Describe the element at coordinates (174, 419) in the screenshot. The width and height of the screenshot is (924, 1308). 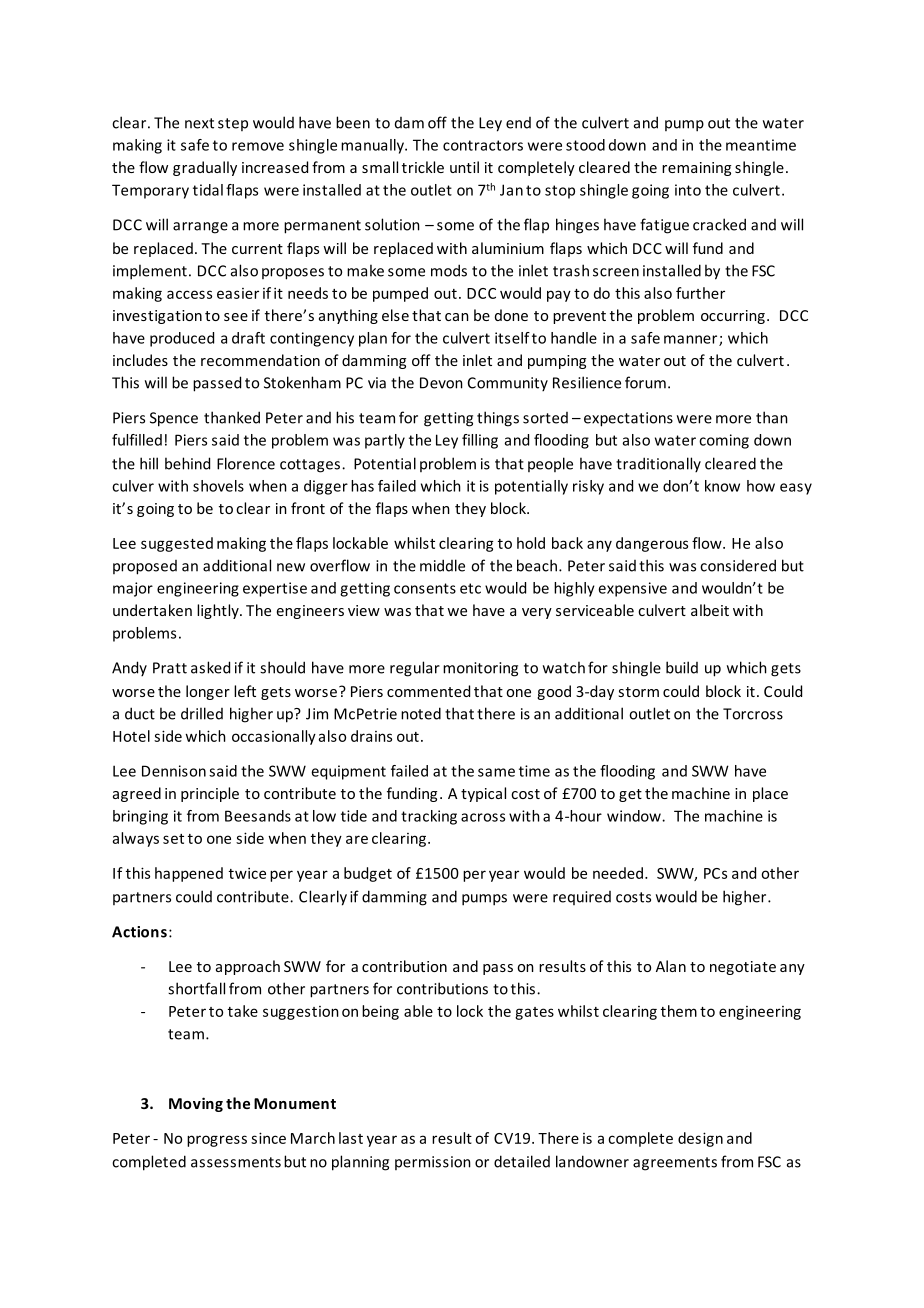
I see `Spence` at that location.
